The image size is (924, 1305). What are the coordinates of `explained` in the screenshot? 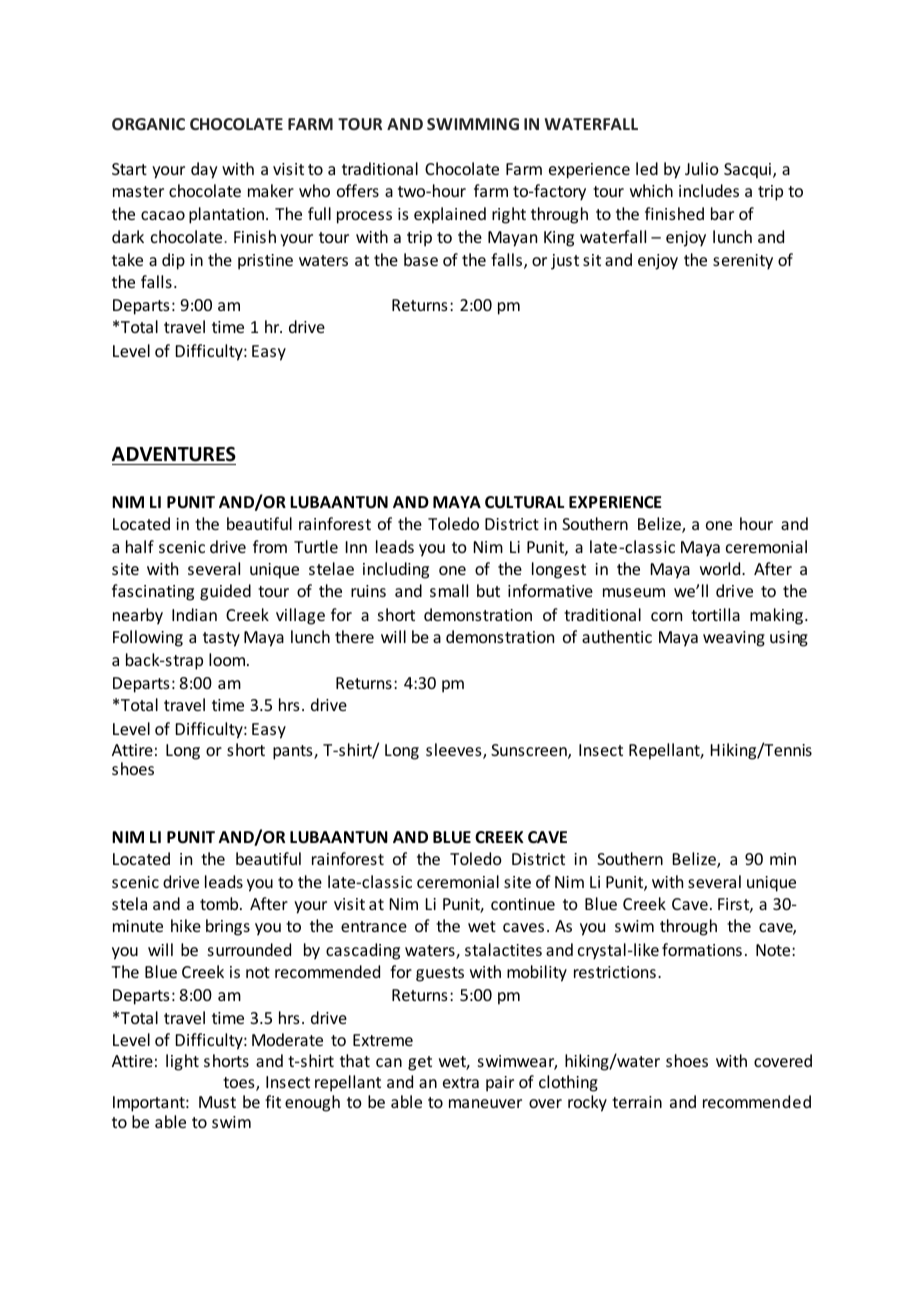 It's located at (450, 215).
